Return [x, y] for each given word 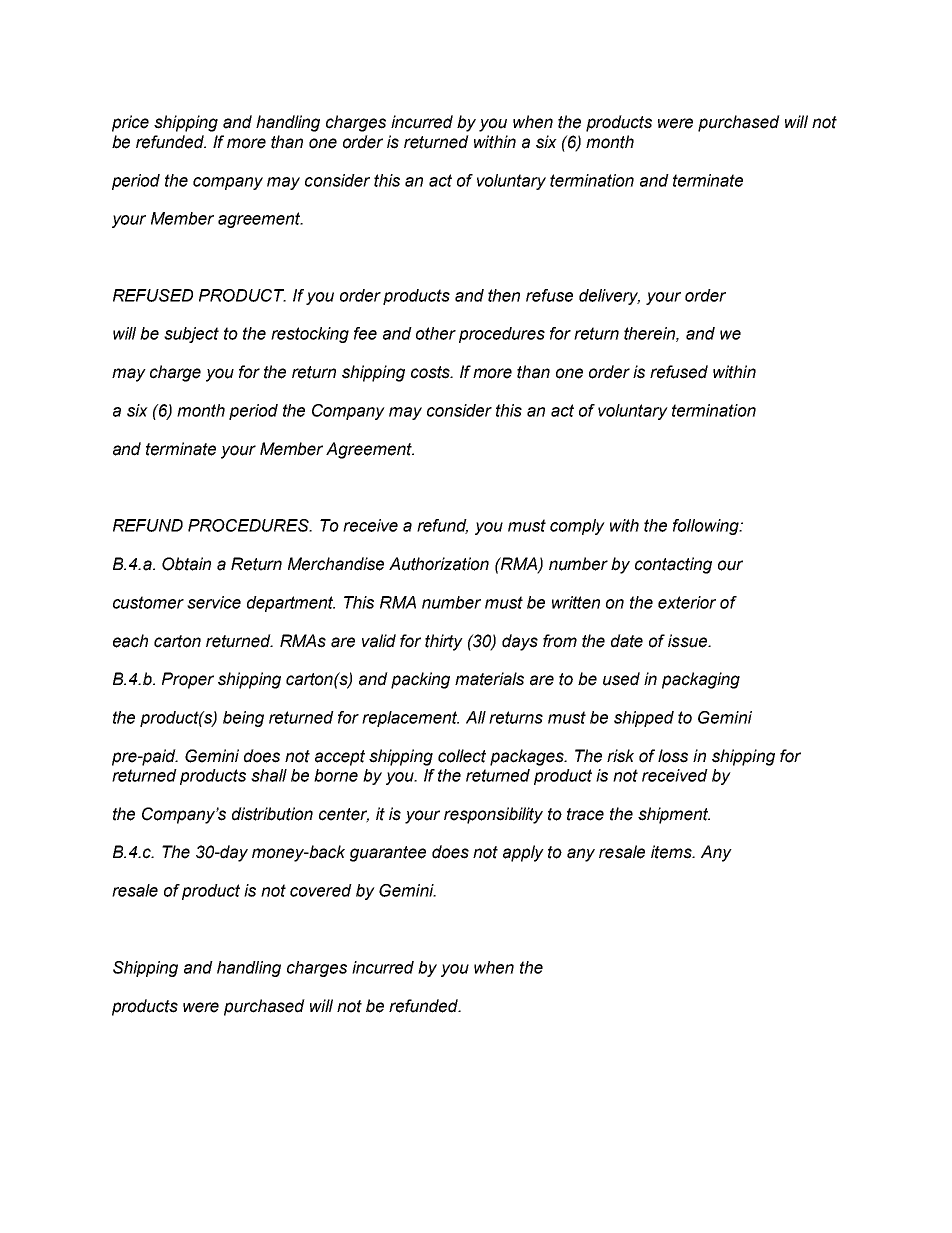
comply [577, 527]
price [130, 123]
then [504, 295]
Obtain [186, 564]
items [672, 852]
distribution [272, 814]
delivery [609, 297]
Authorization [439, 564]
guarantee [388, 854]
